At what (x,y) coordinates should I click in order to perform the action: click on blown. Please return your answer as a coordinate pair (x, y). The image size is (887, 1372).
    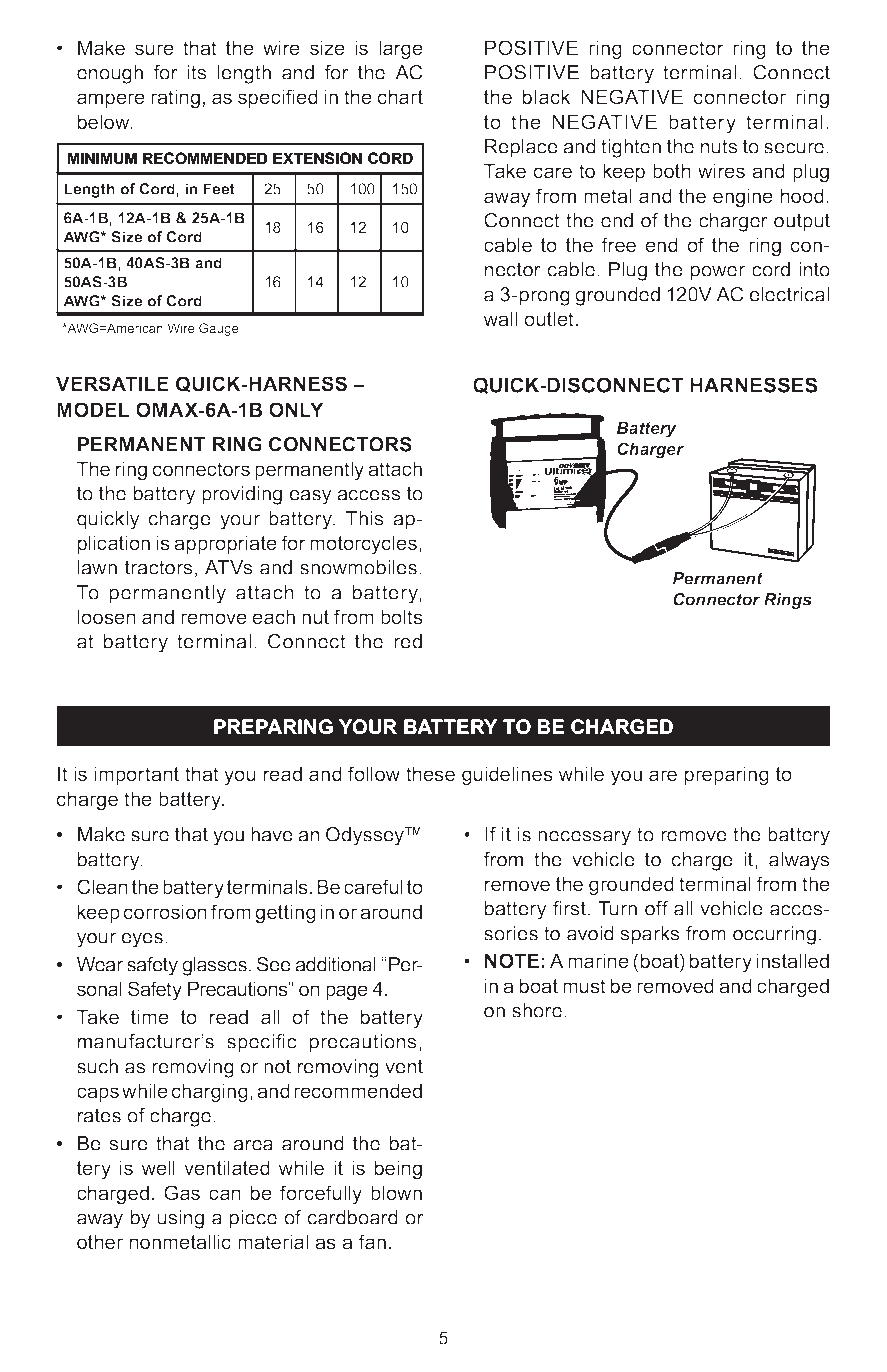
    Looking at the image, I should click on (396, 1192).
